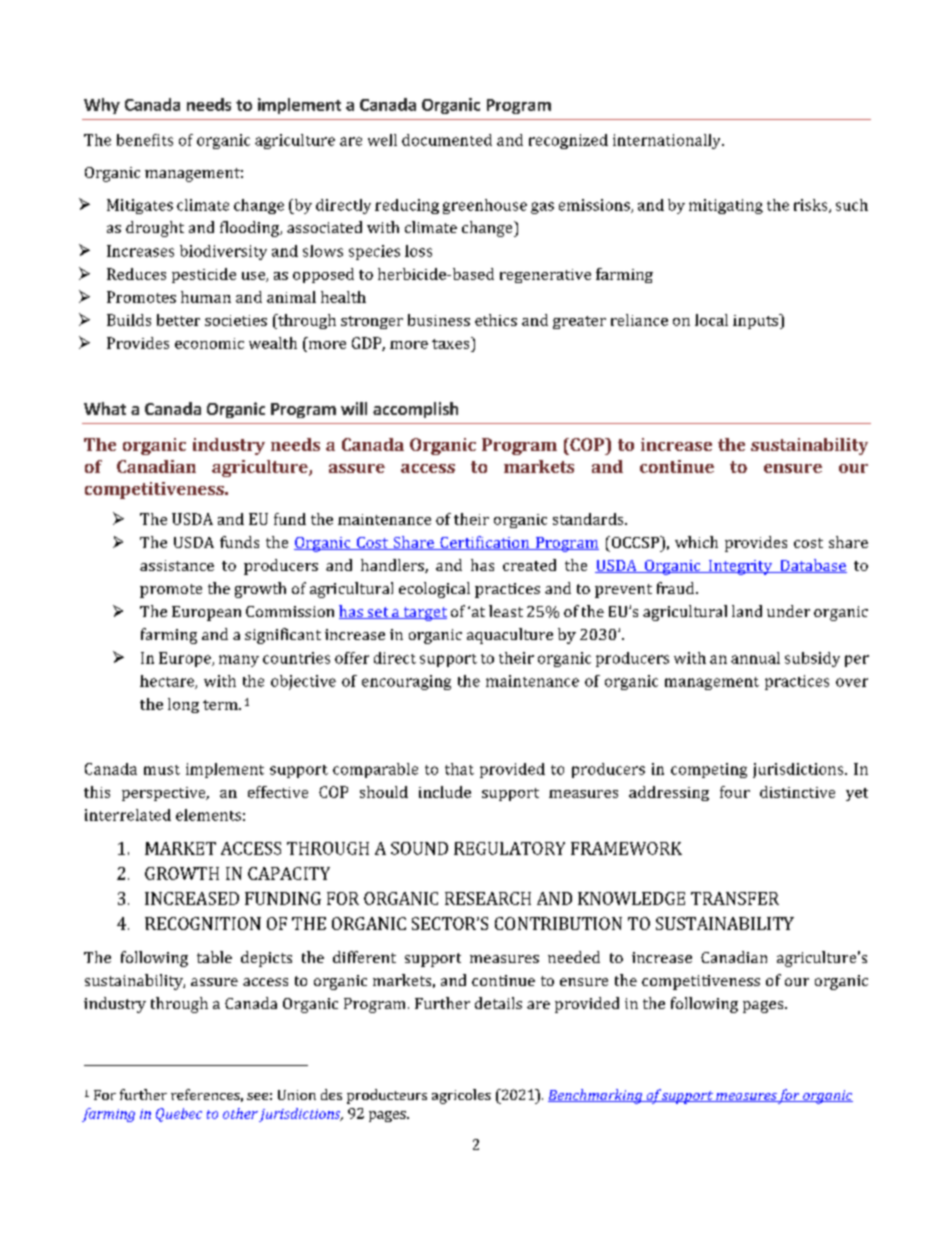 The height and width of the document is (1233, 952). Describe the element at coordinates (596, 1096) in the document. I see `Benchmarking` at that location.
